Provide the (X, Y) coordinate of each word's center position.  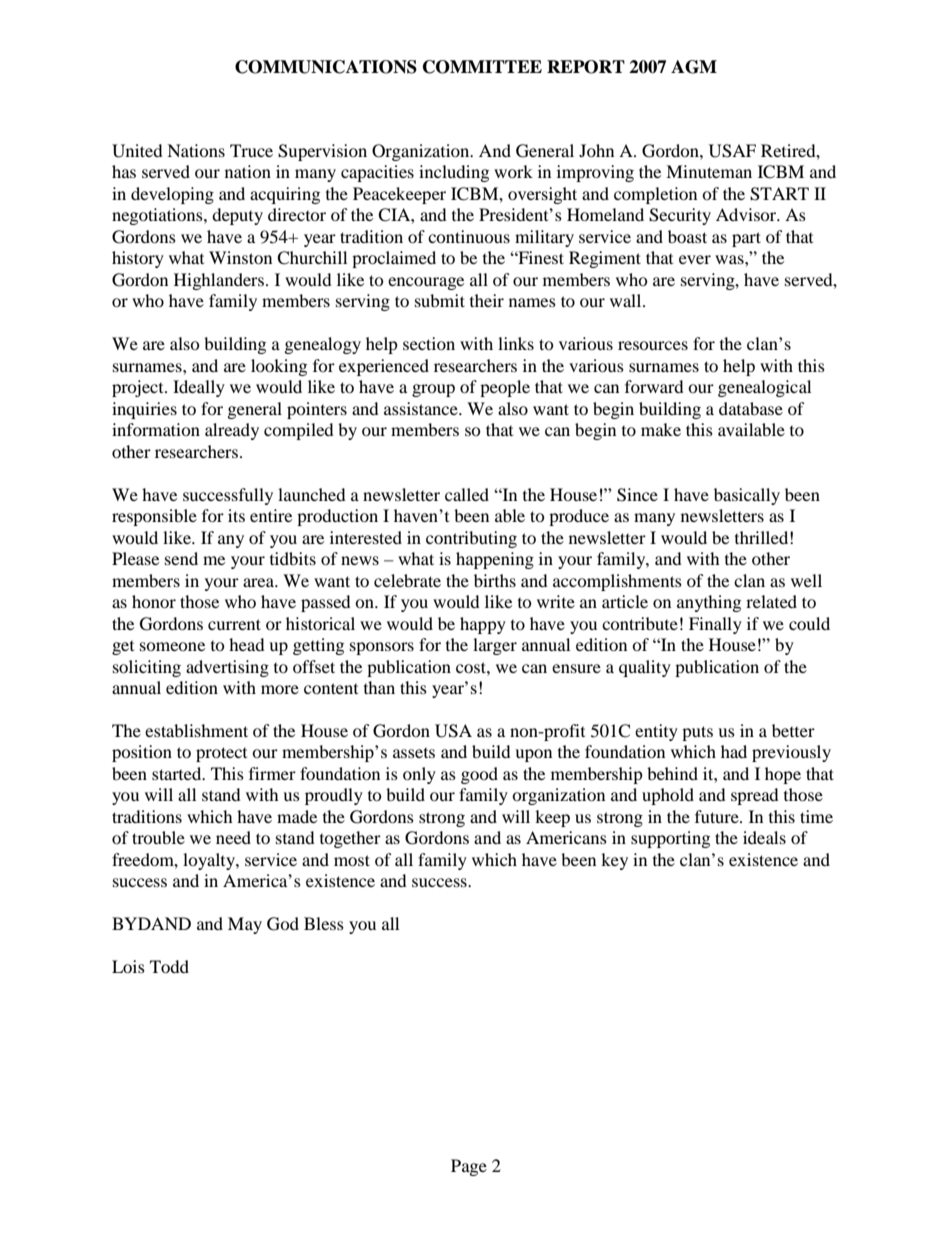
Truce (251, 150)
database (751, 408)
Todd (169, 966)
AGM (694, 67)
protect (221, 754)
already (232, 431)
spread (755, 796)
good (479, 775)
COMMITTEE (482, 67)
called (467, 494)
